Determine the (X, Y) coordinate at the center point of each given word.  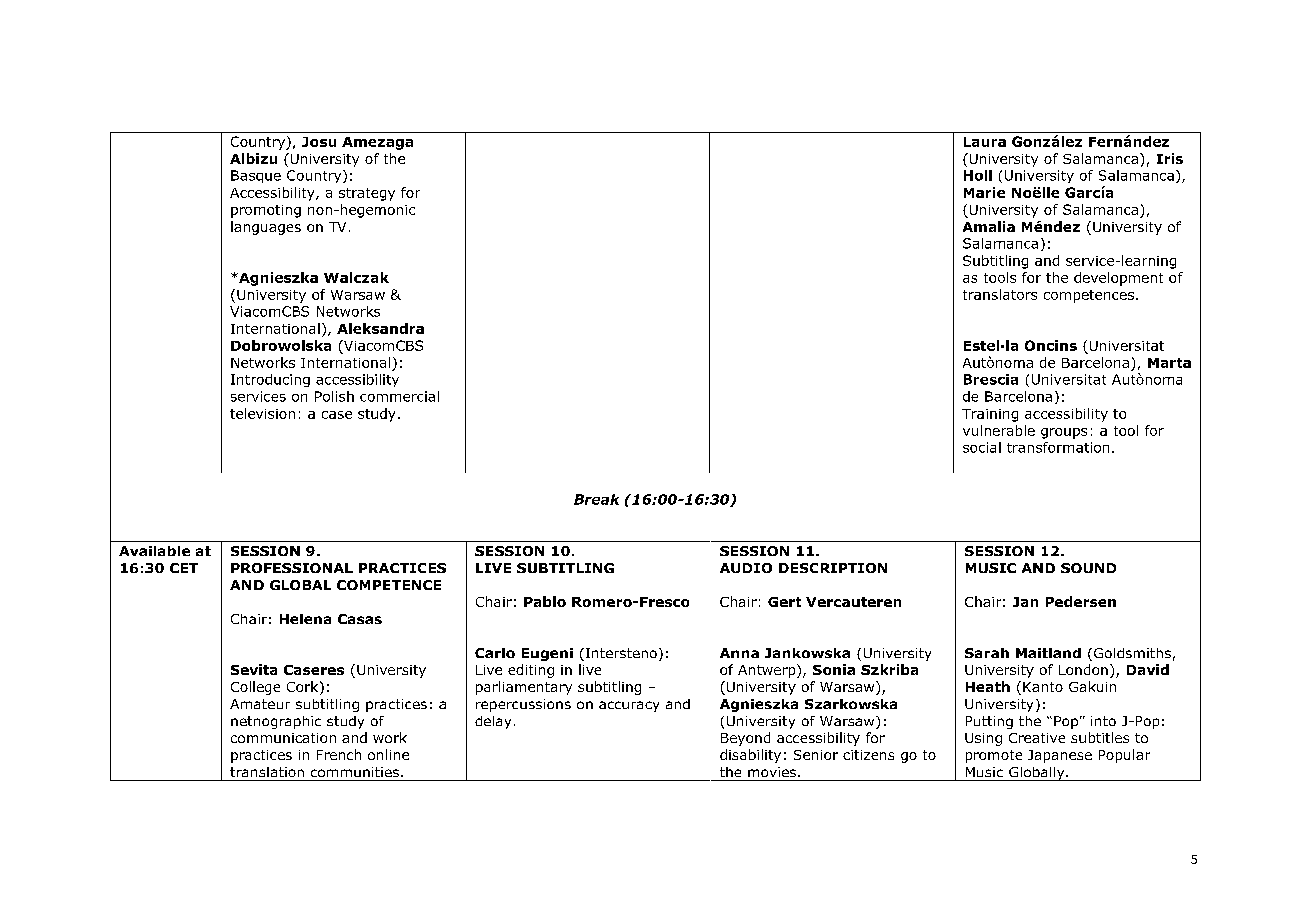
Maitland (1048, 653)
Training (990, 415)
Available (154, 551)
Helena (305, 619)
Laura (985, 142)
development (1118, 279)
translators (1000, 294)
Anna (739, 653)
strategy (367, 194)
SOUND (1088, 568)
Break (596, 499)
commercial (399, 396)
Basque (256, 176)
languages (266, 228)
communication (283, 738)
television (262, 413)
